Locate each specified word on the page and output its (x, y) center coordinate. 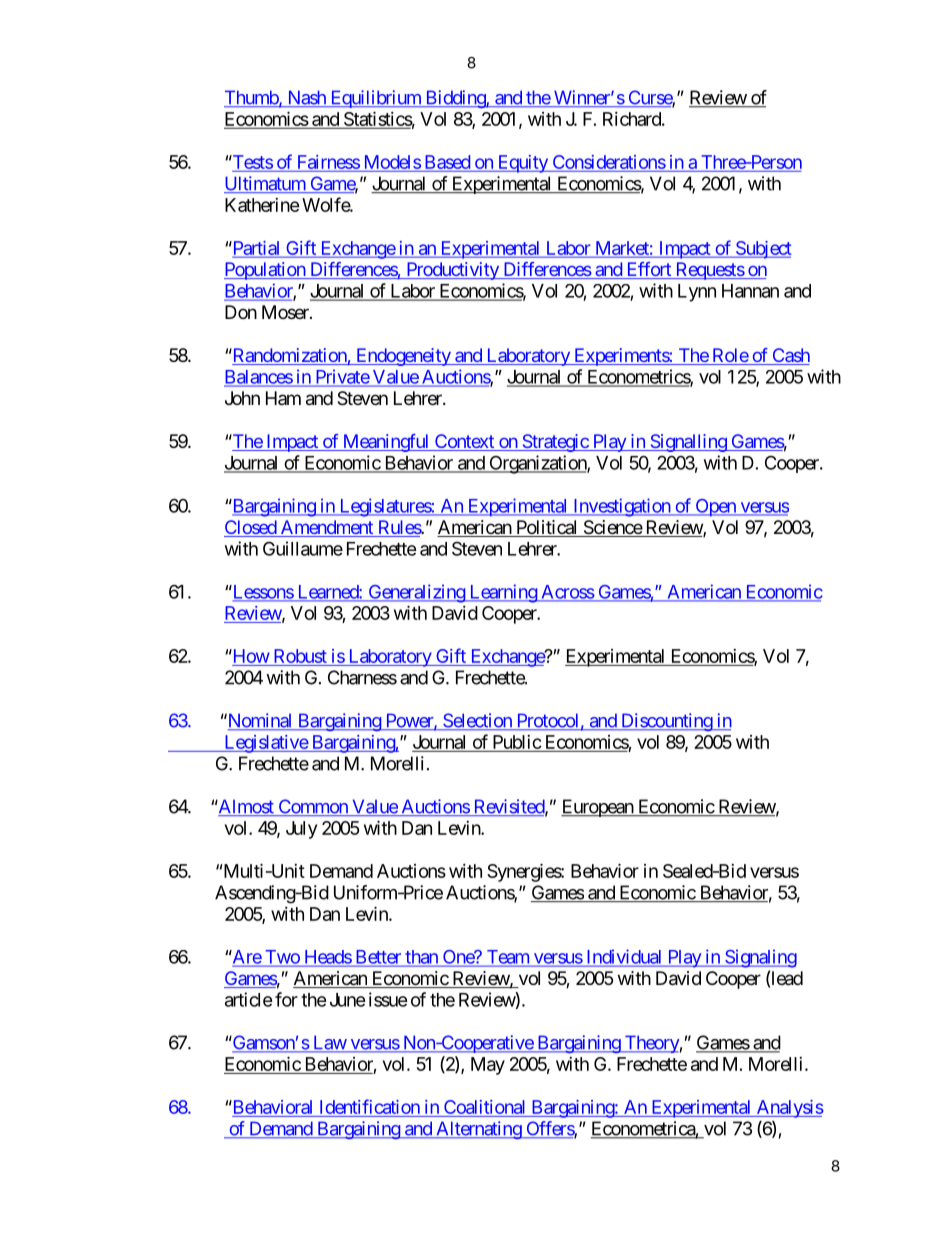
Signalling (688, 443)
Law (329, 1043)
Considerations (609, 162)
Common (313, 807)
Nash (306, 98)
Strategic (555, 443)
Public (517, 742)
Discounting (666, 722)
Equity (522, 164)
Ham (283, 398)
